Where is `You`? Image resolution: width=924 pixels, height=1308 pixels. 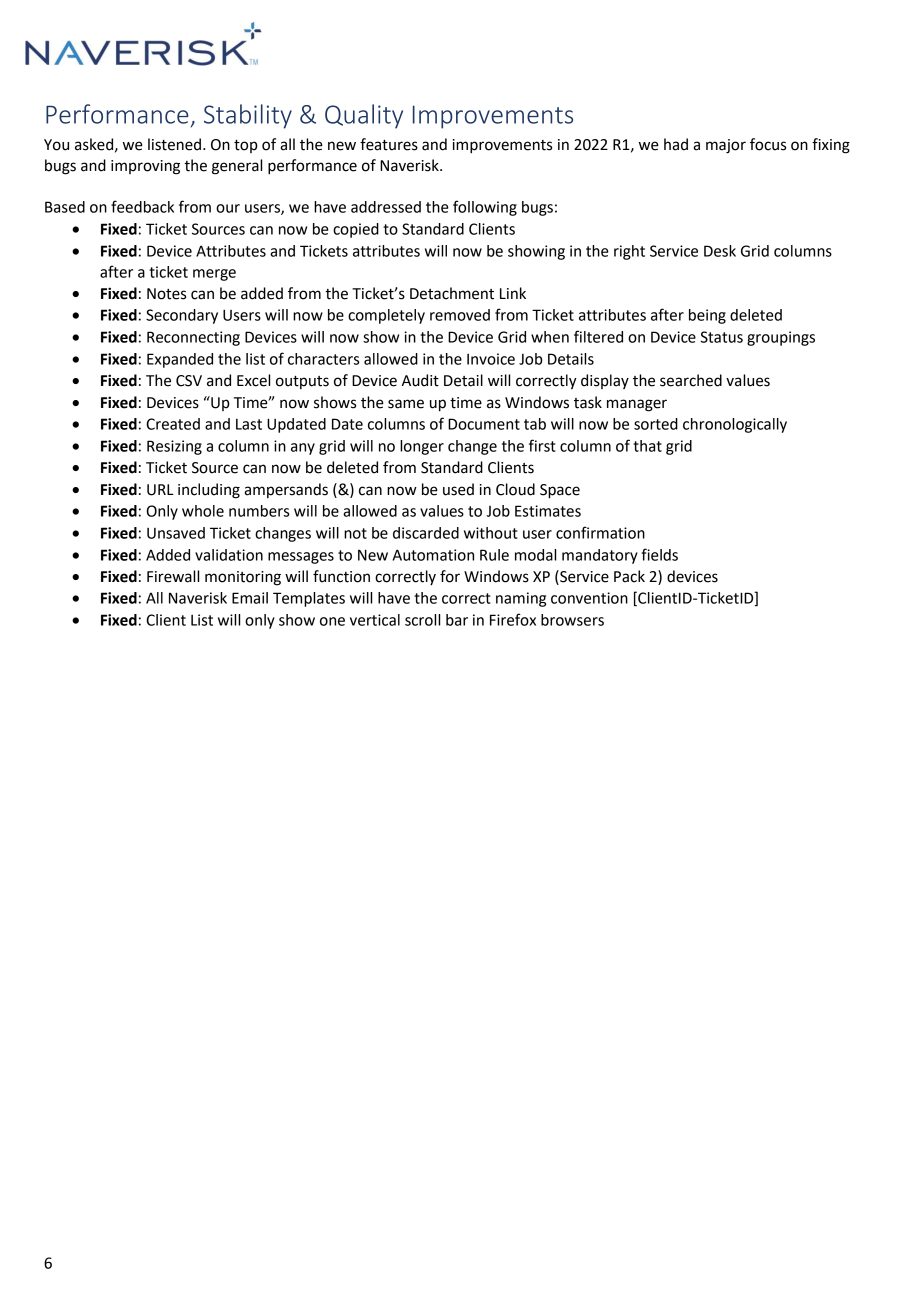 You is located at coordinates (56, 145).
